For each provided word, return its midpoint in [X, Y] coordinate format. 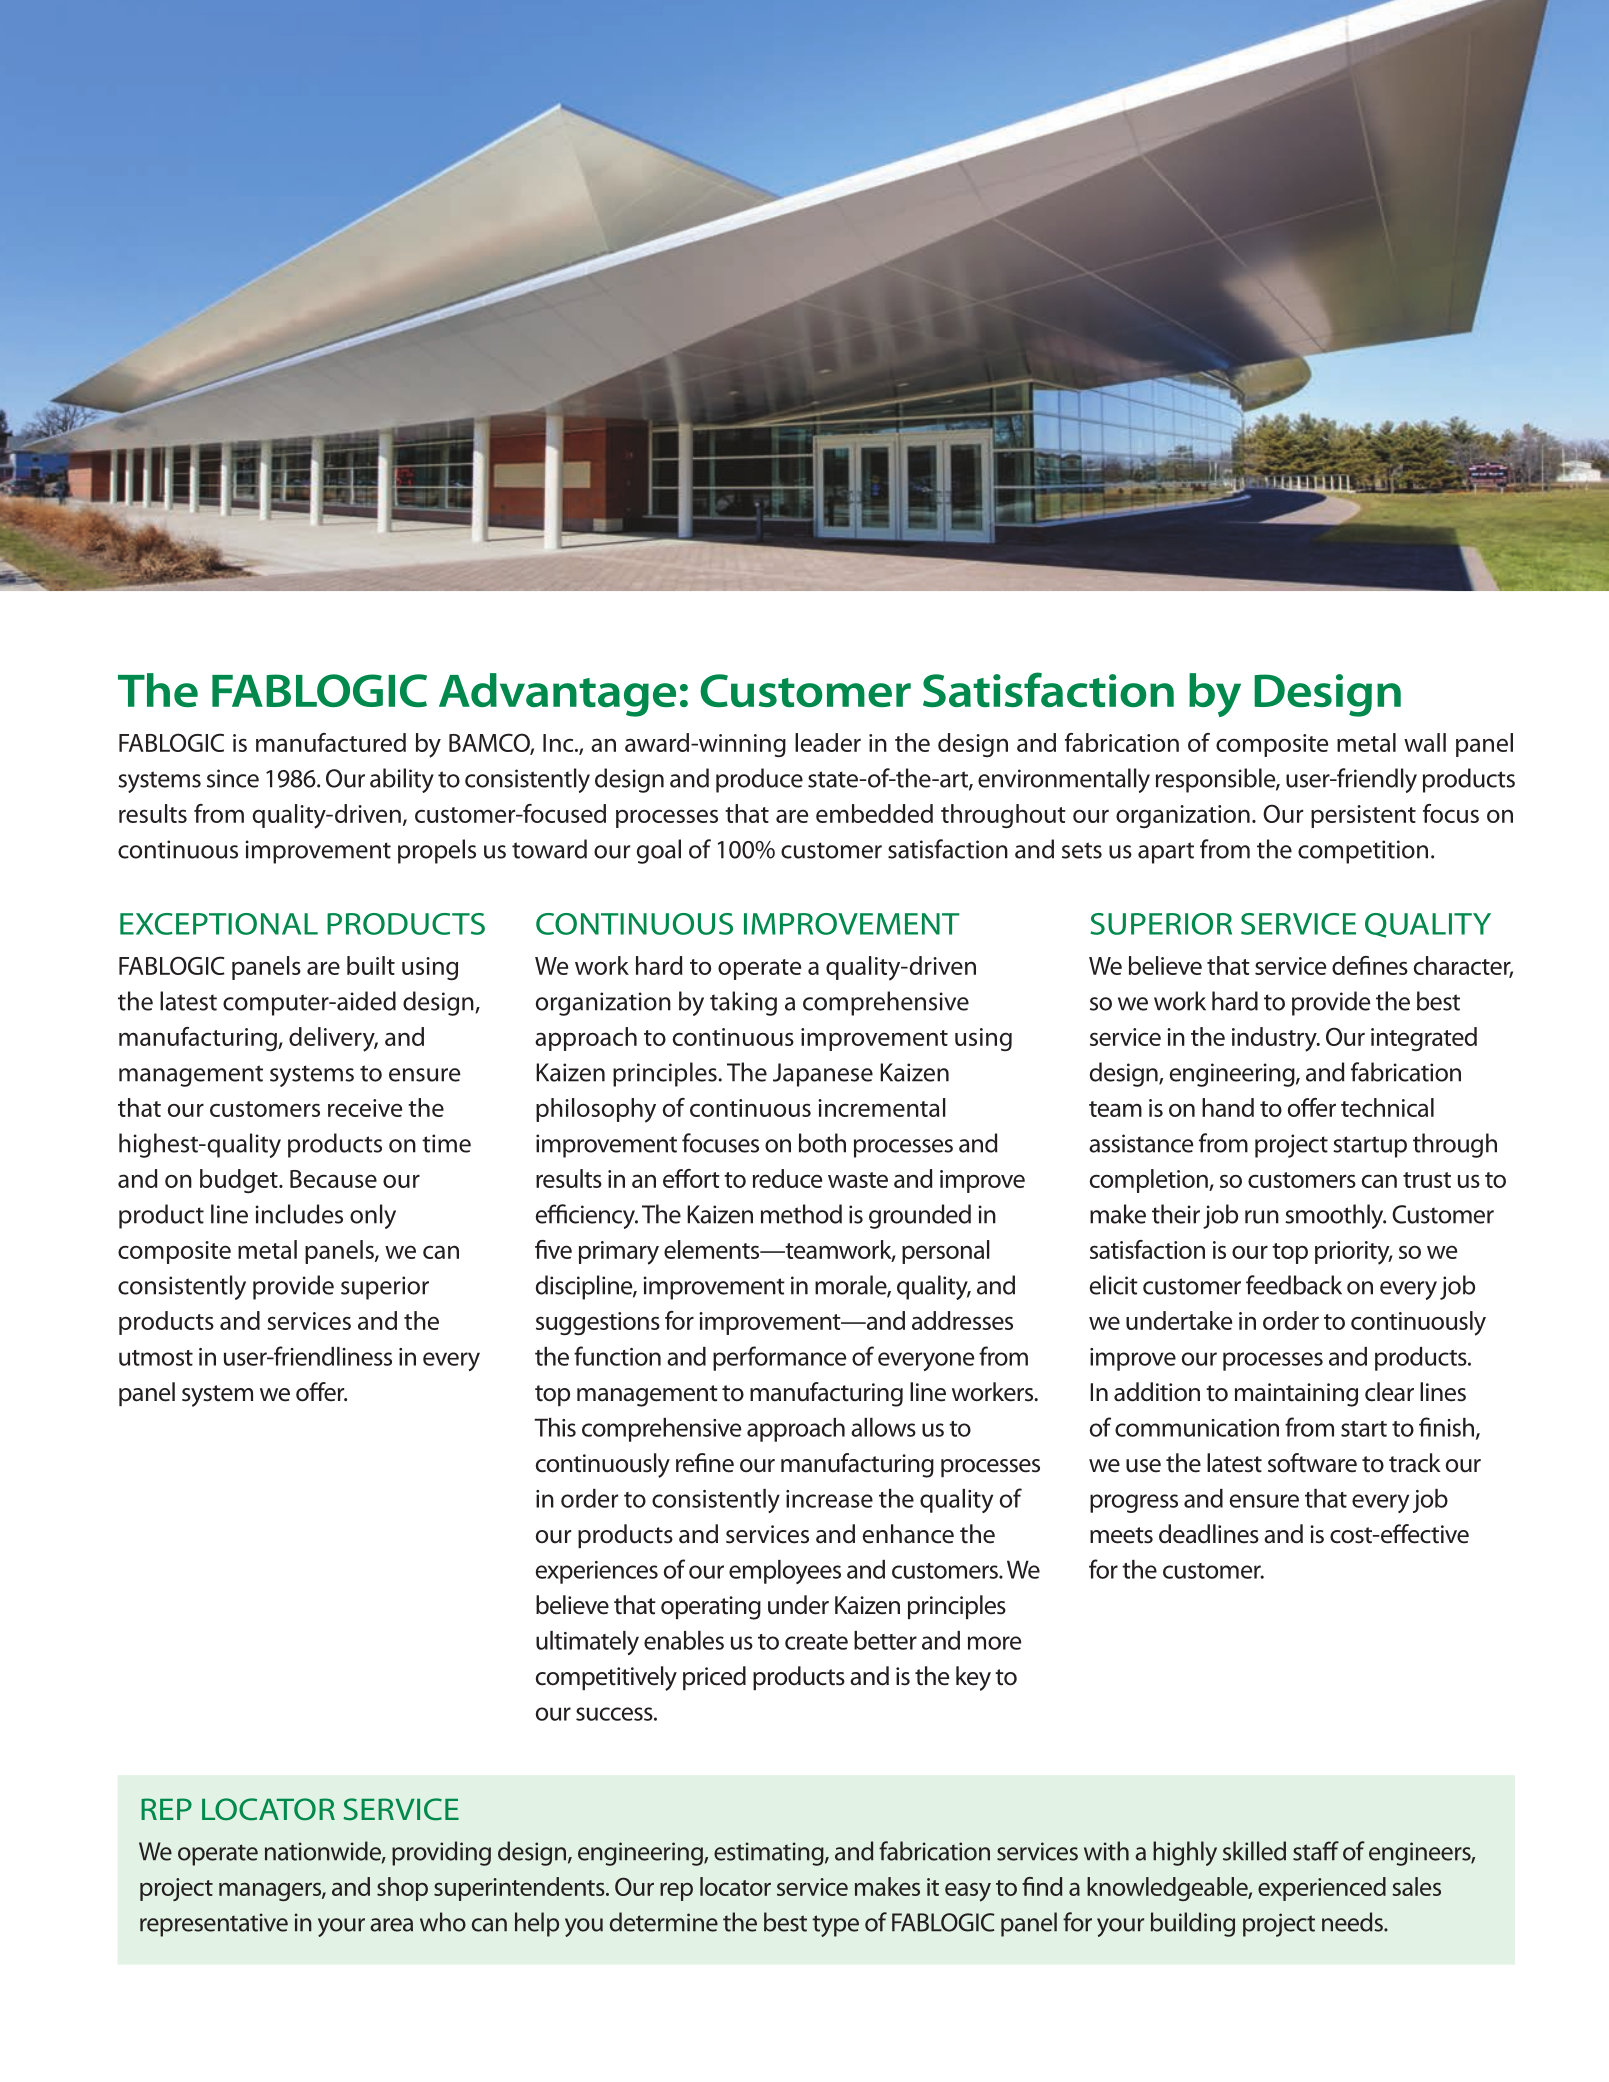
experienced [1322, 1889]
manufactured [331, 742]
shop [402, 1889]
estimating [770, 1854]
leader [828, 742]
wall [1425, 742]
